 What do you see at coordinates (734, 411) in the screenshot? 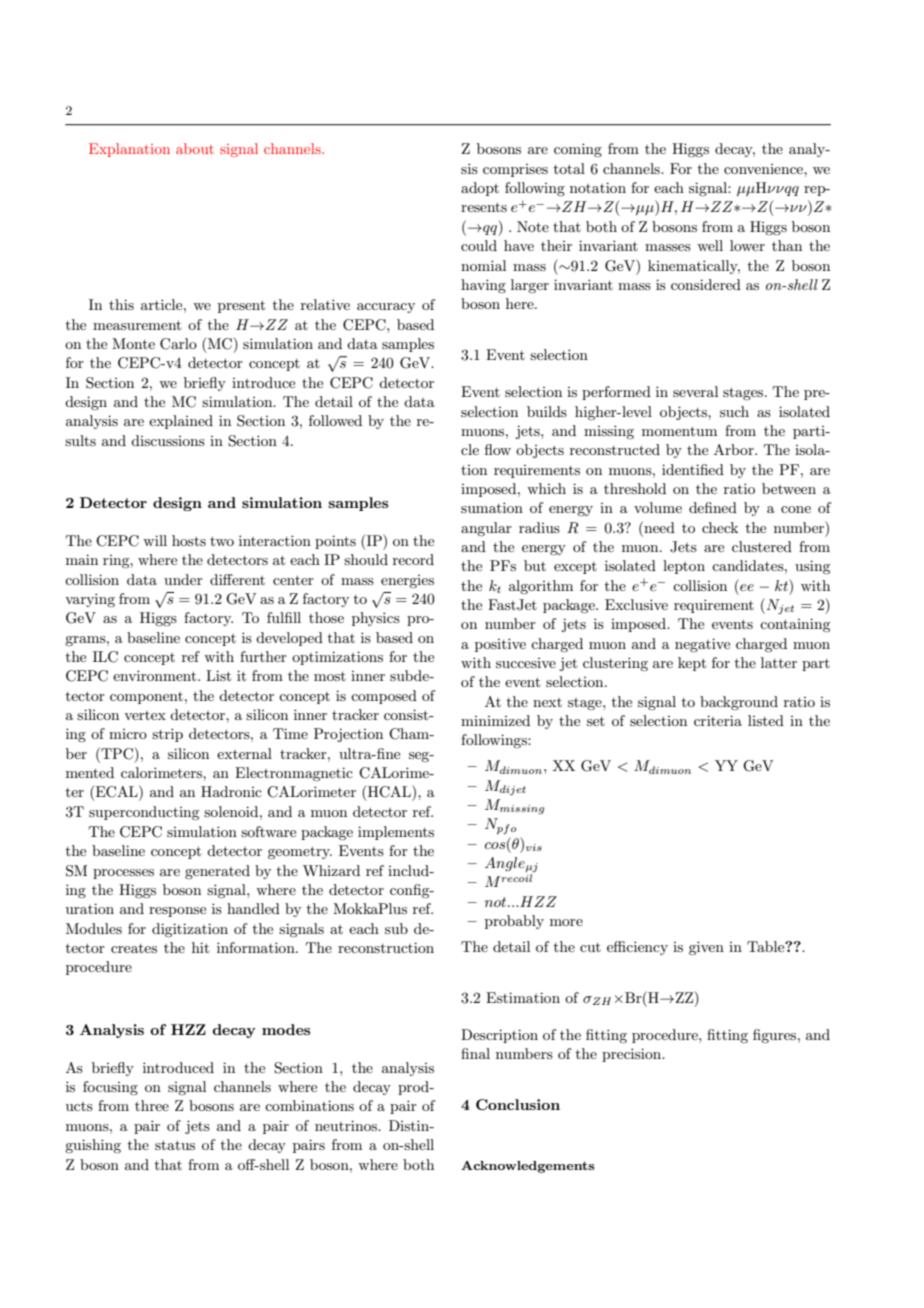
I see `such` at bounding box center [734, 411].
